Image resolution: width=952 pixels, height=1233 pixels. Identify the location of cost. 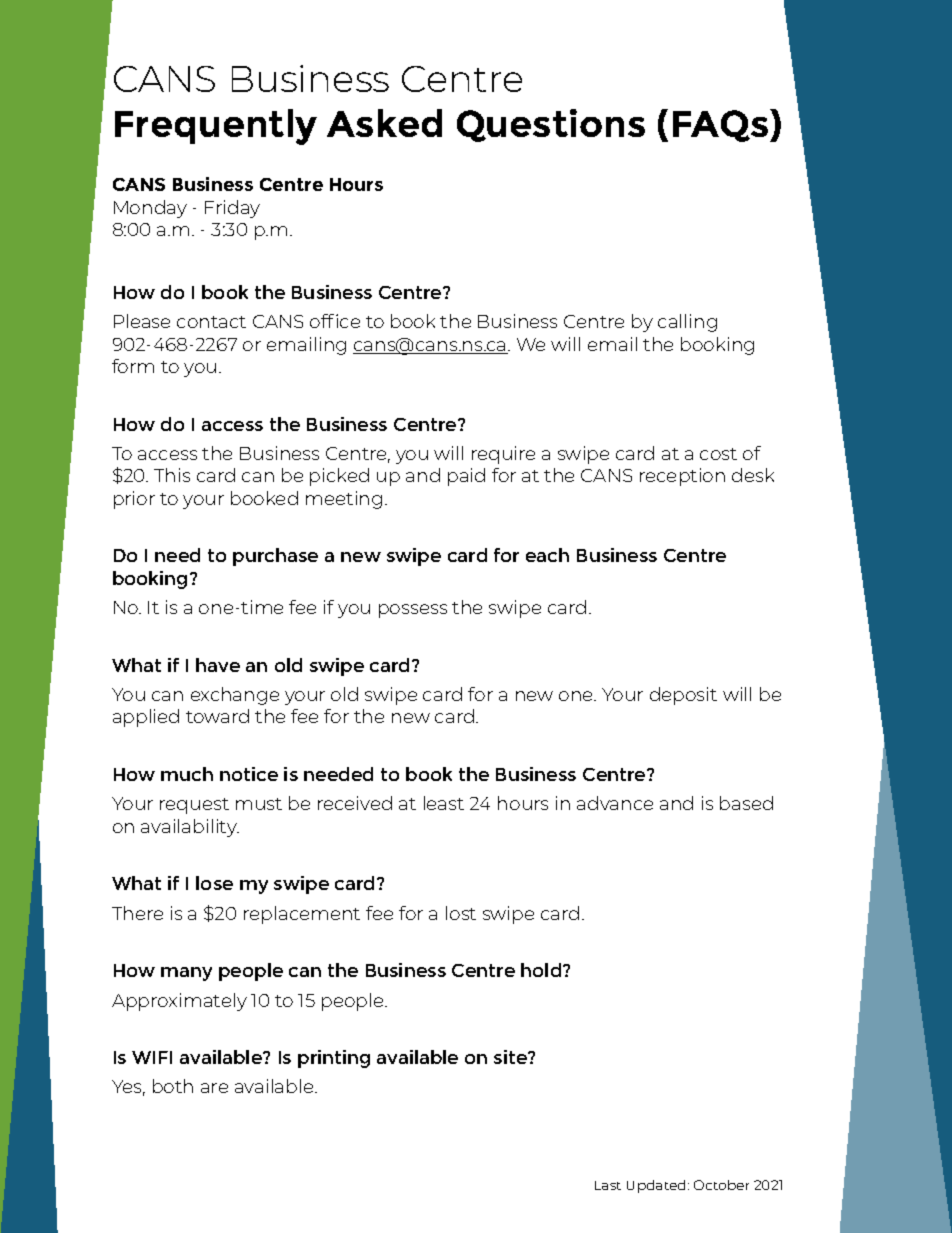
(718, 454).
